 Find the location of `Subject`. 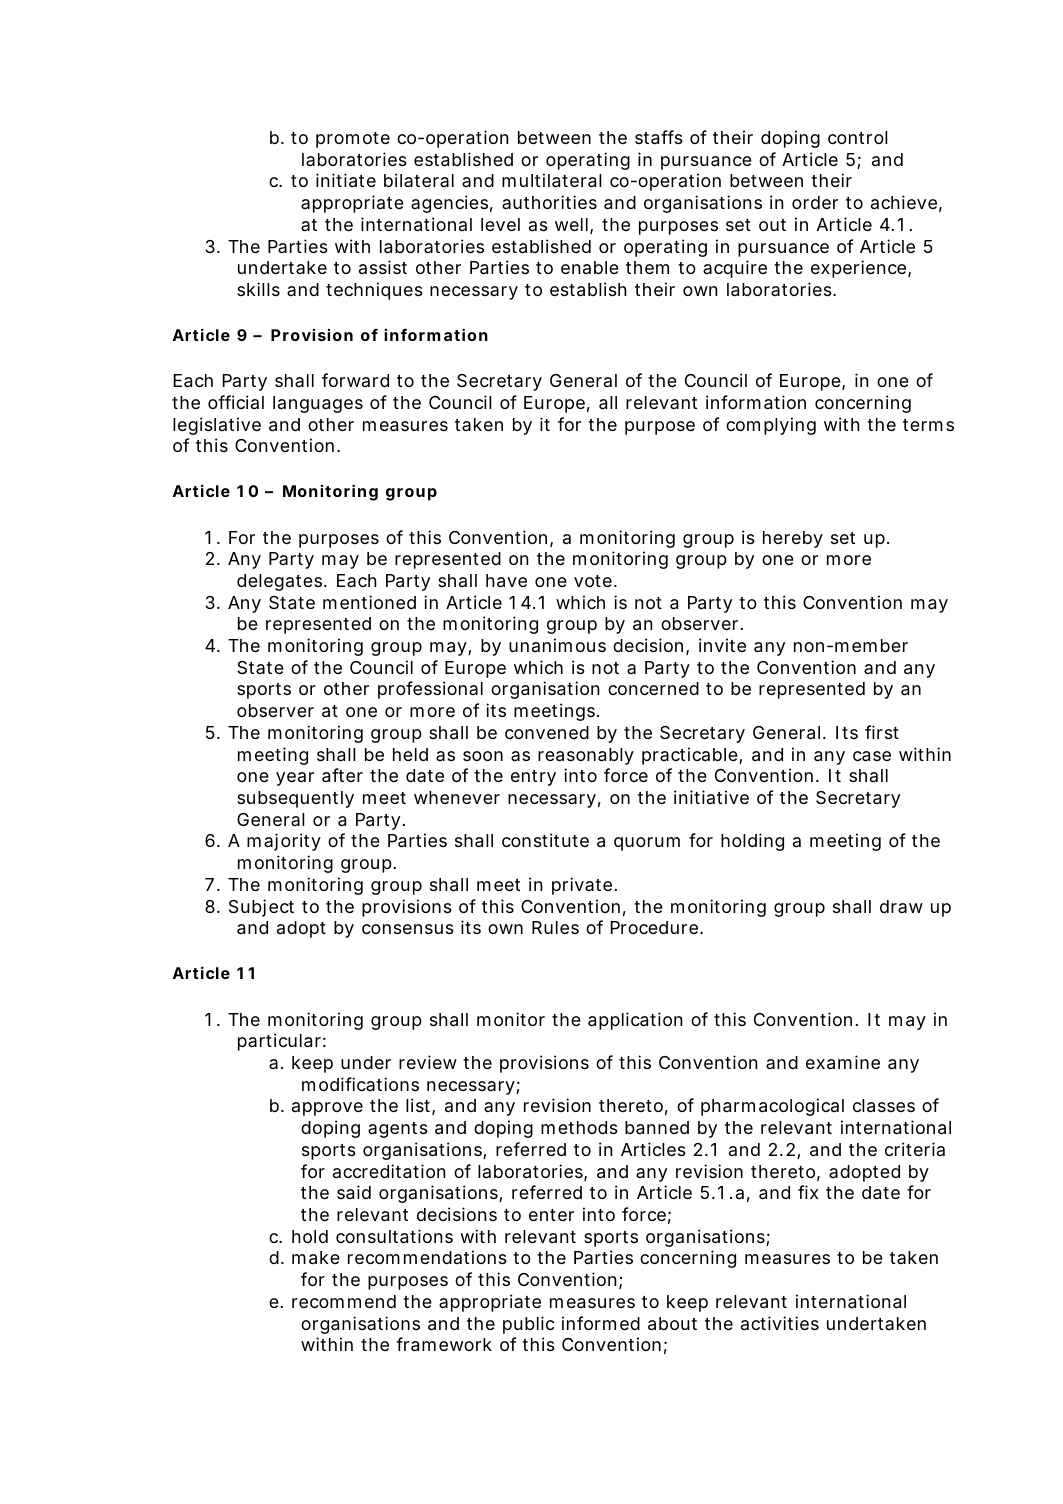

Subject is located at coordinates (261, 908).
